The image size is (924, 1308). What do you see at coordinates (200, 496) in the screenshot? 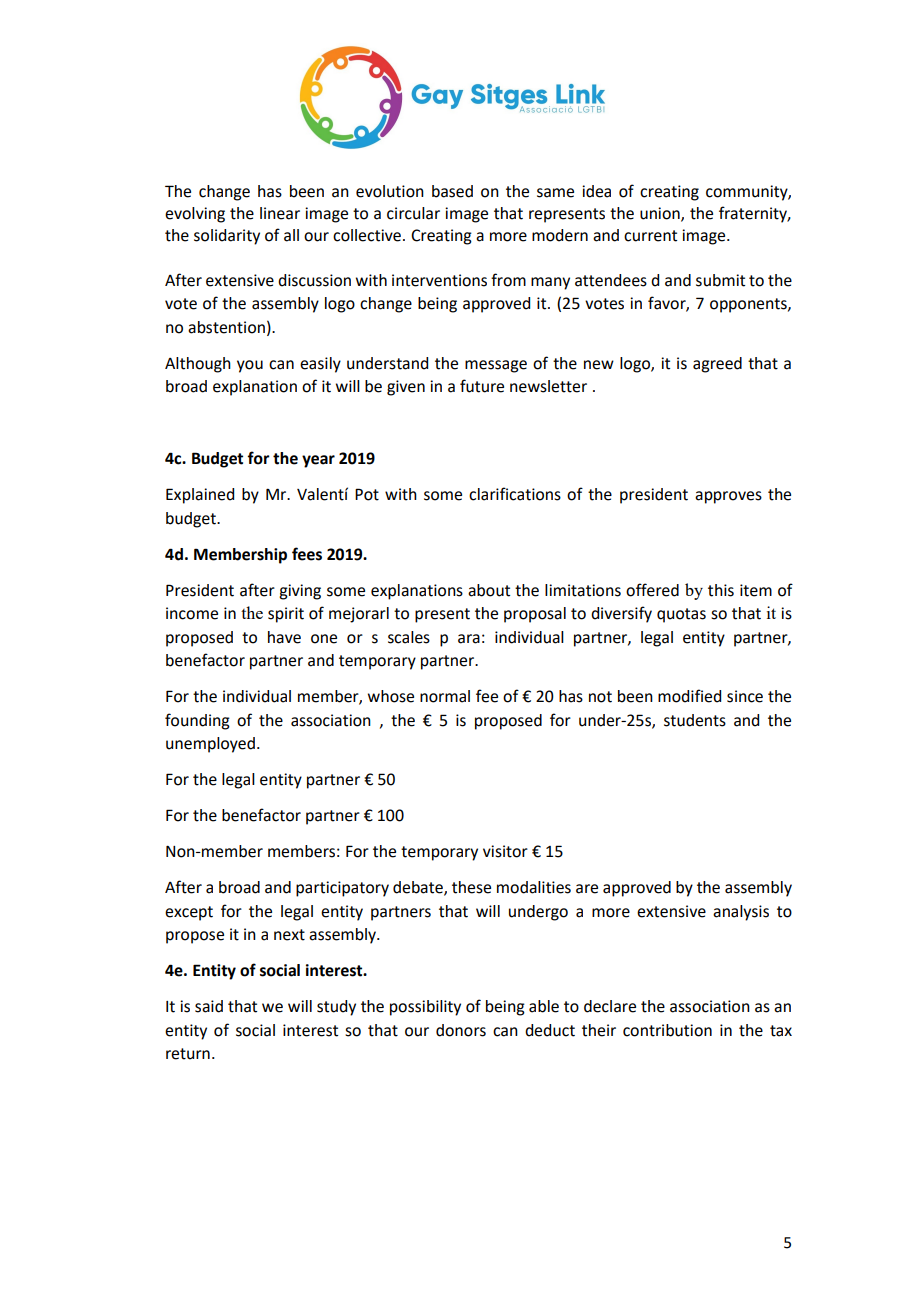
I see `Explained` at bounding box center [200, 496].
